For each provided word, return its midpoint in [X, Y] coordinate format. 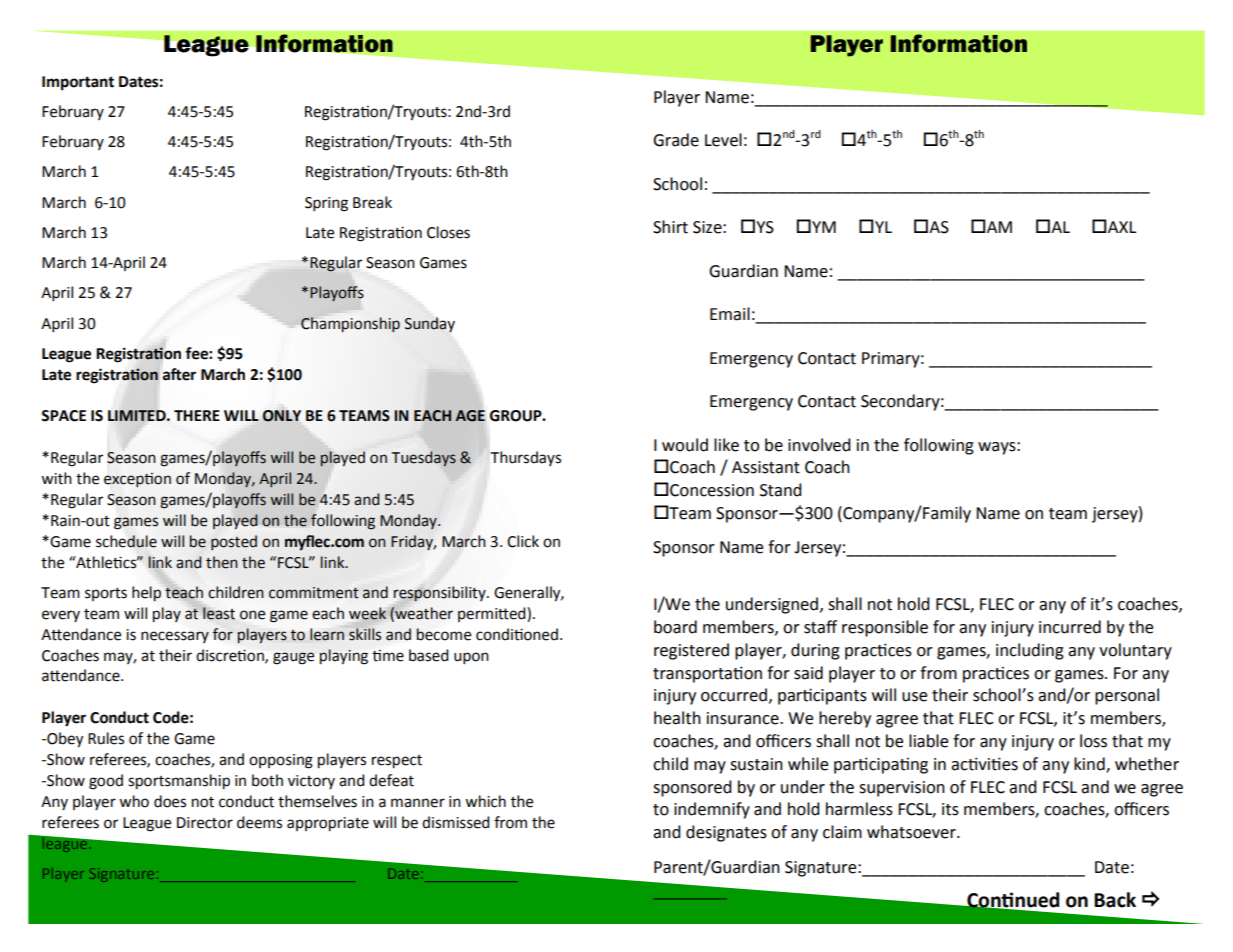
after [179, 374]
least [219, 613]
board [675, 627]
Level [723, 140]
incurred [1070, 627]
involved [819, 445]
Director [205, 823]
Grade [676, 140]
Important [78, 83]
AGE [470, 416]
